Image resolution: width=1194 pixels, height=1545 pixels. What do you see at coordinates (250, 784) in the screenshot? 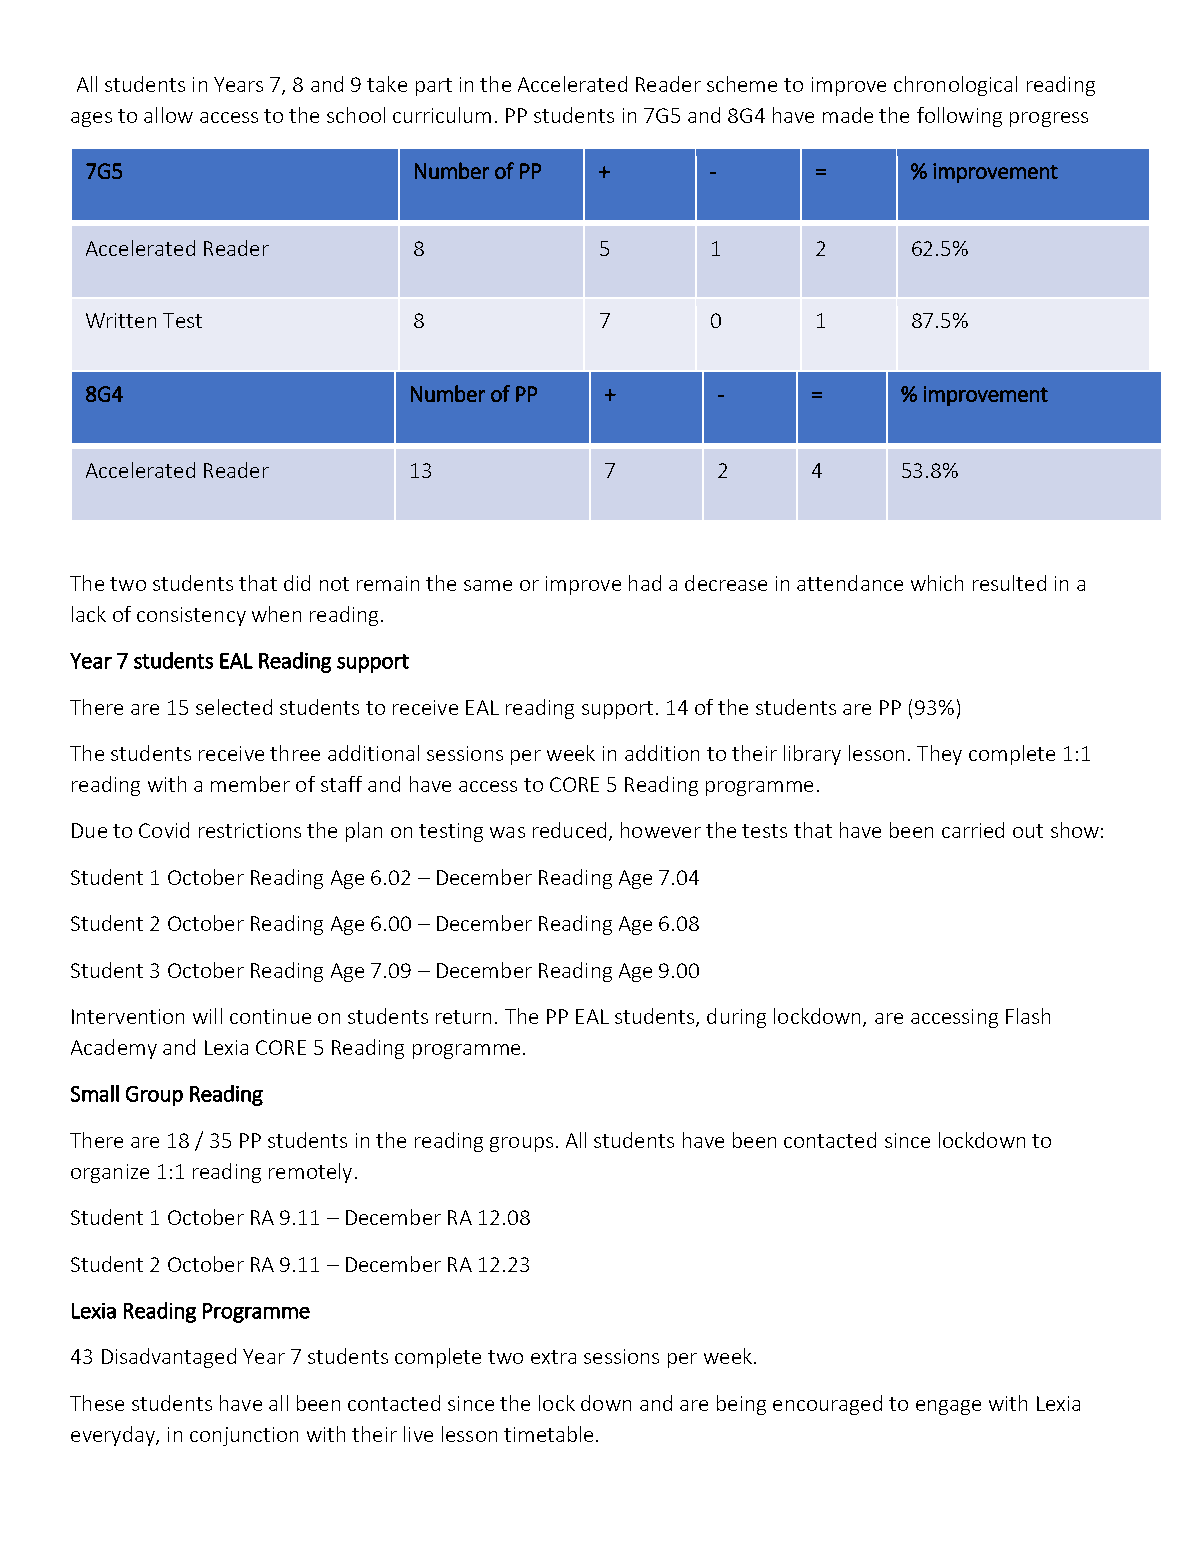
I see `member` at bounding box center [250, 784].
